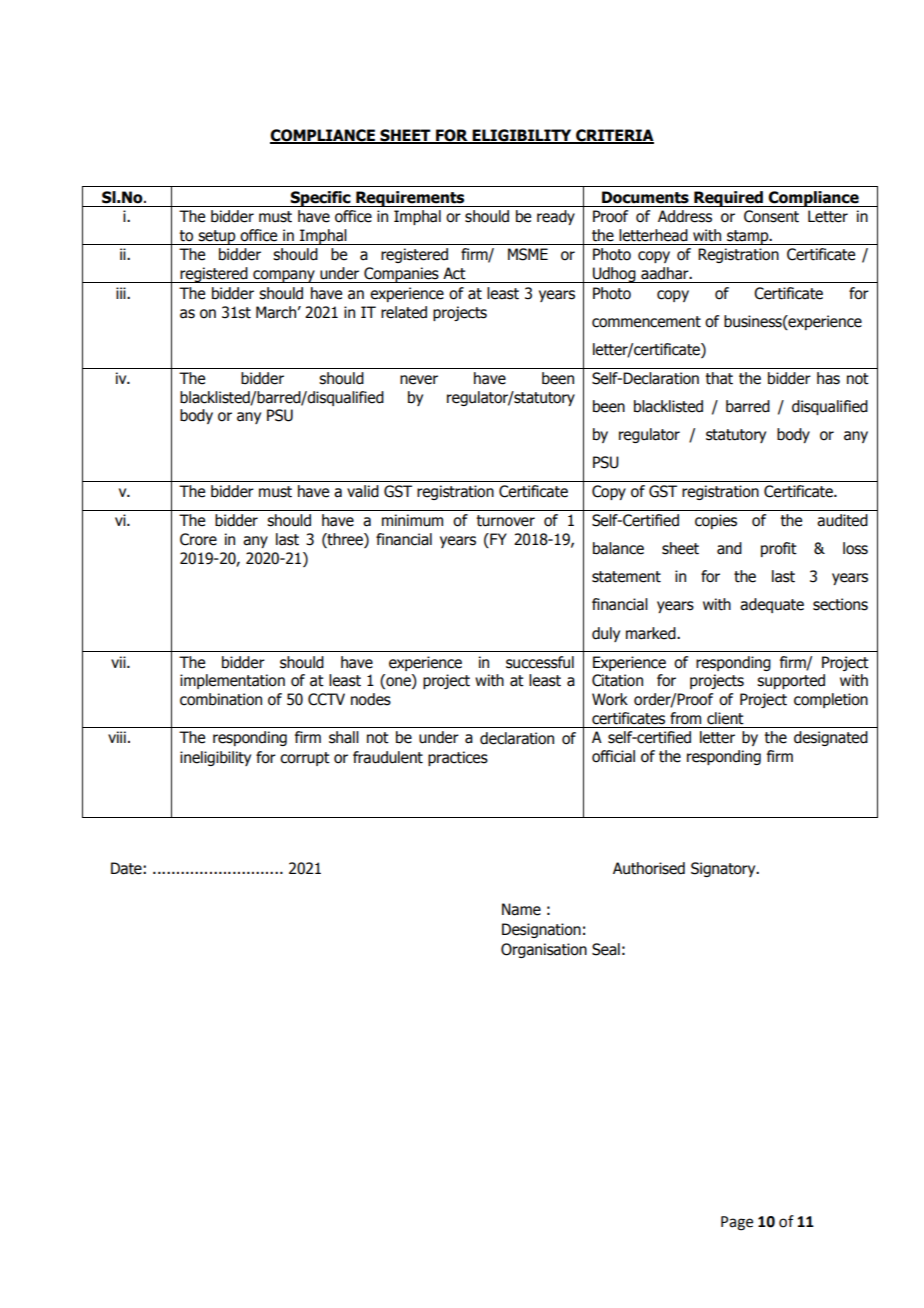 Image resolution: width=924 pixels, height=1308 pixels. What do you see at coordinates (737, 1223) in the screenshot?
I see `Page` at bounding box center [737, 1223].
